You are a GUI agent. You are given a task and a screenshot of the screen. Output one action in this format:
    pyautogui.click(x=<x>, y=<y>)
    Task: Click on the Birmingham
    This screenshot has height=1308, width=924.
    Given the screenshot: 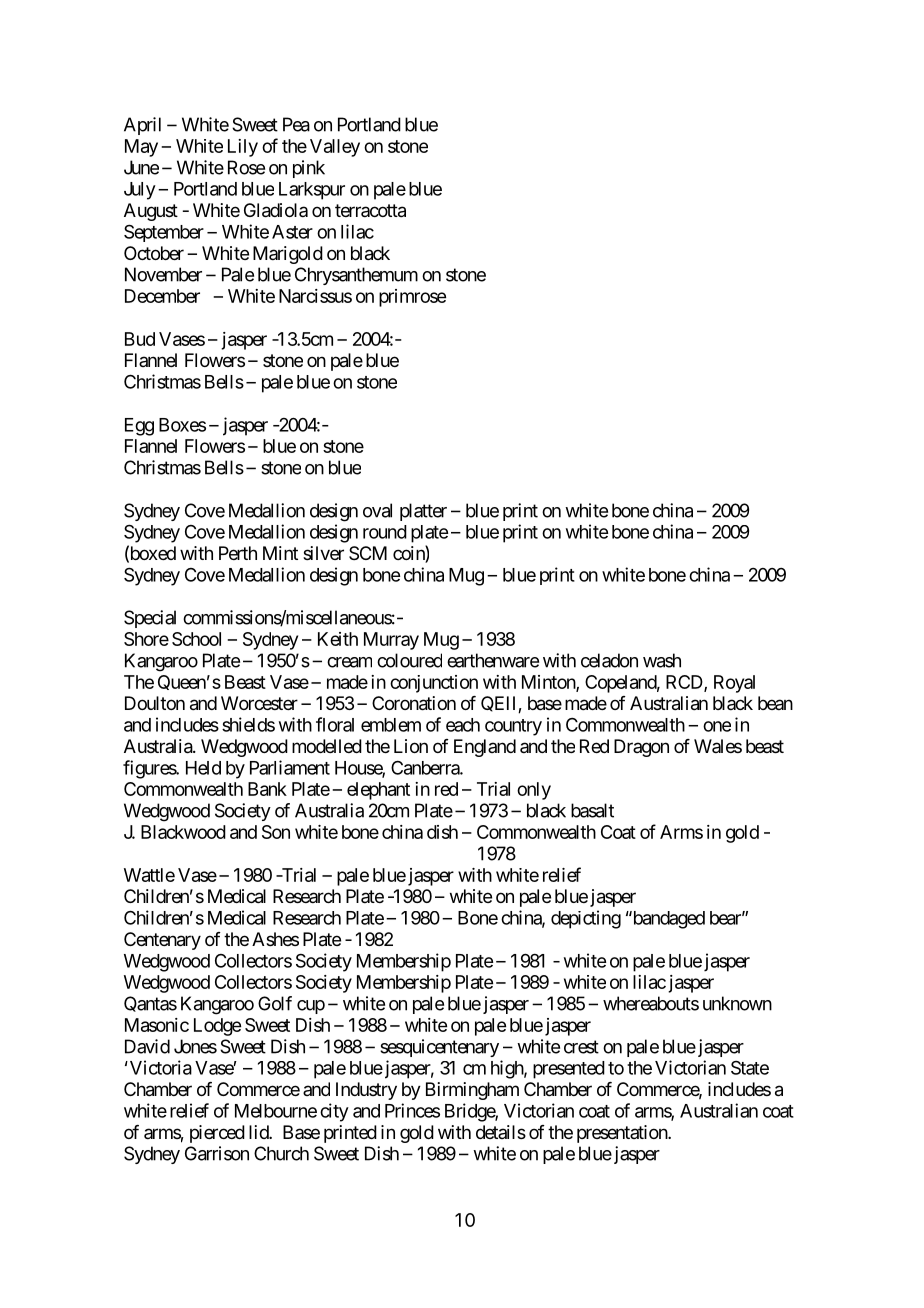 What is the action you would take?
    pyautogui.click(x=472, y=1091)
